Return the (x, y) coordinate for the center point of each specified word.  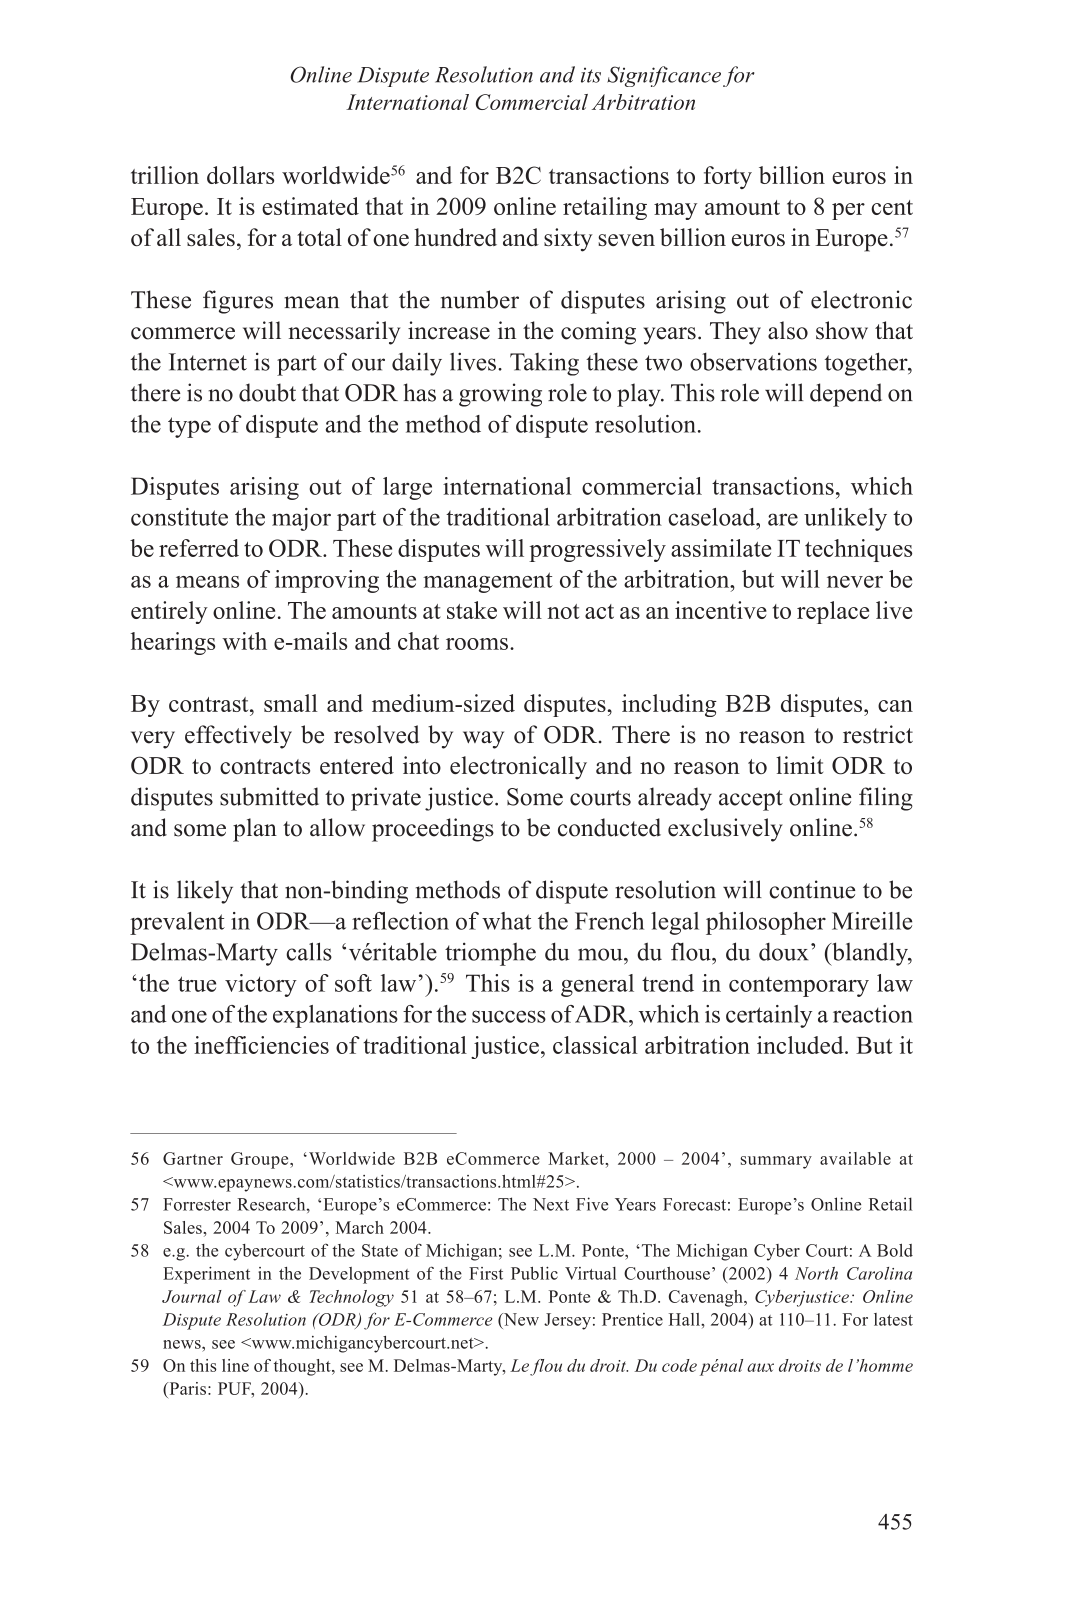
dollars (240, 175)
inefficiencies (261, 1045)
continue (812, 889)
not (563, 611)
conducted (609, 827)
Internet (208, 362)
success (509, 1016)
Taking (544, 364)
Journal (192, 1296)
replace (833, 612)
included (801, 1045)
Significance (664, 76)
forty (728, 177)
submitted (269, 796)
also (788, 330)
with (244, 641)
